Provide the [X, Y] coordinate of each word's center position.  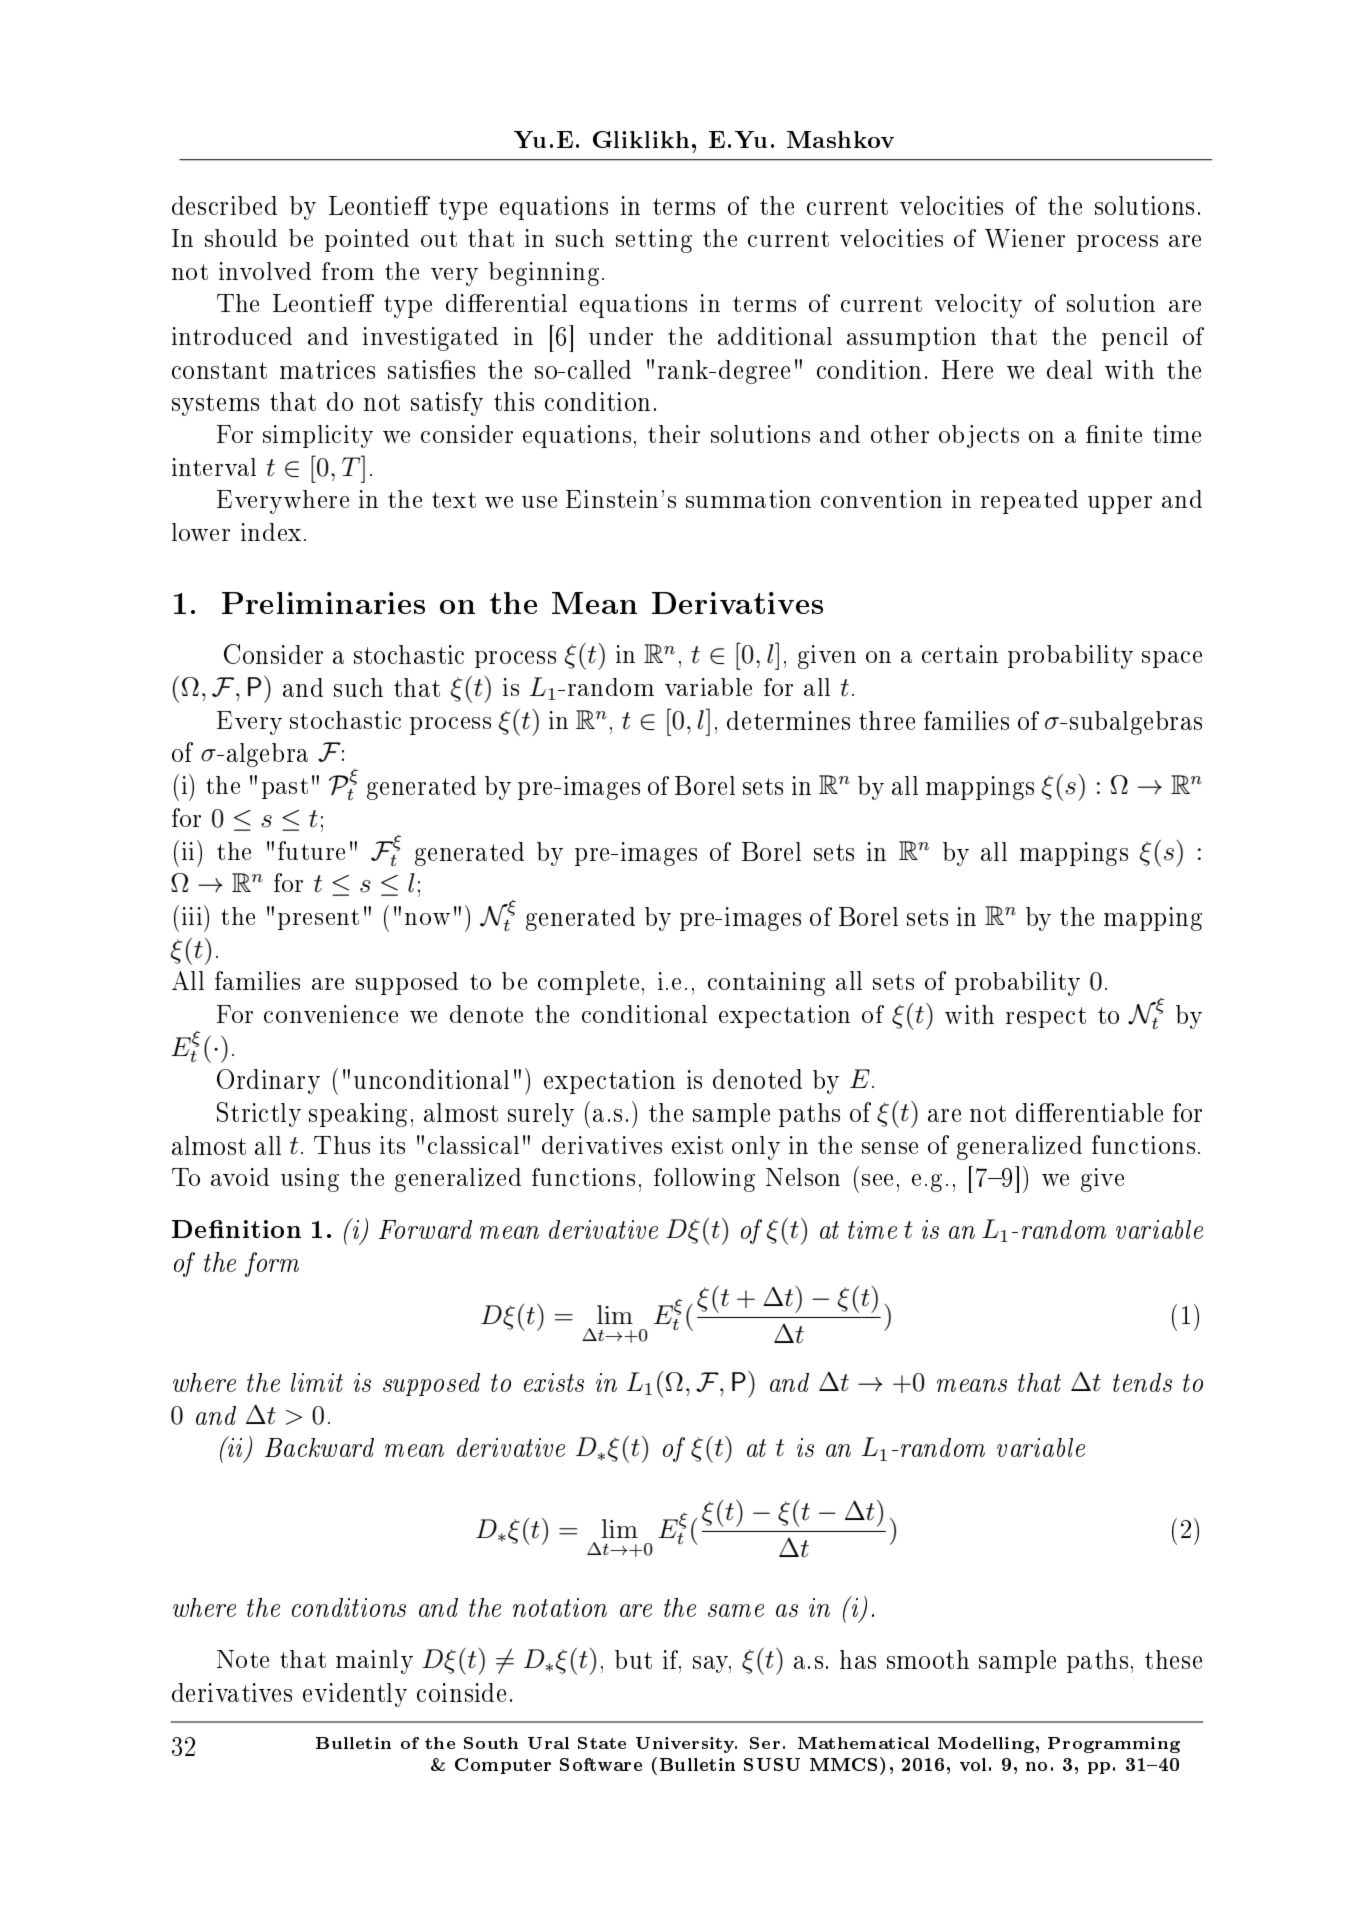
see [877, 1180]
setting [654, 241]
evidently [355, 1695]
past [285, 788]
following [704, 1180]
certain [960, 654]
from [348, 271]
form [272, 1264]
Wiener [1025, 238]
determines [788, 720]
